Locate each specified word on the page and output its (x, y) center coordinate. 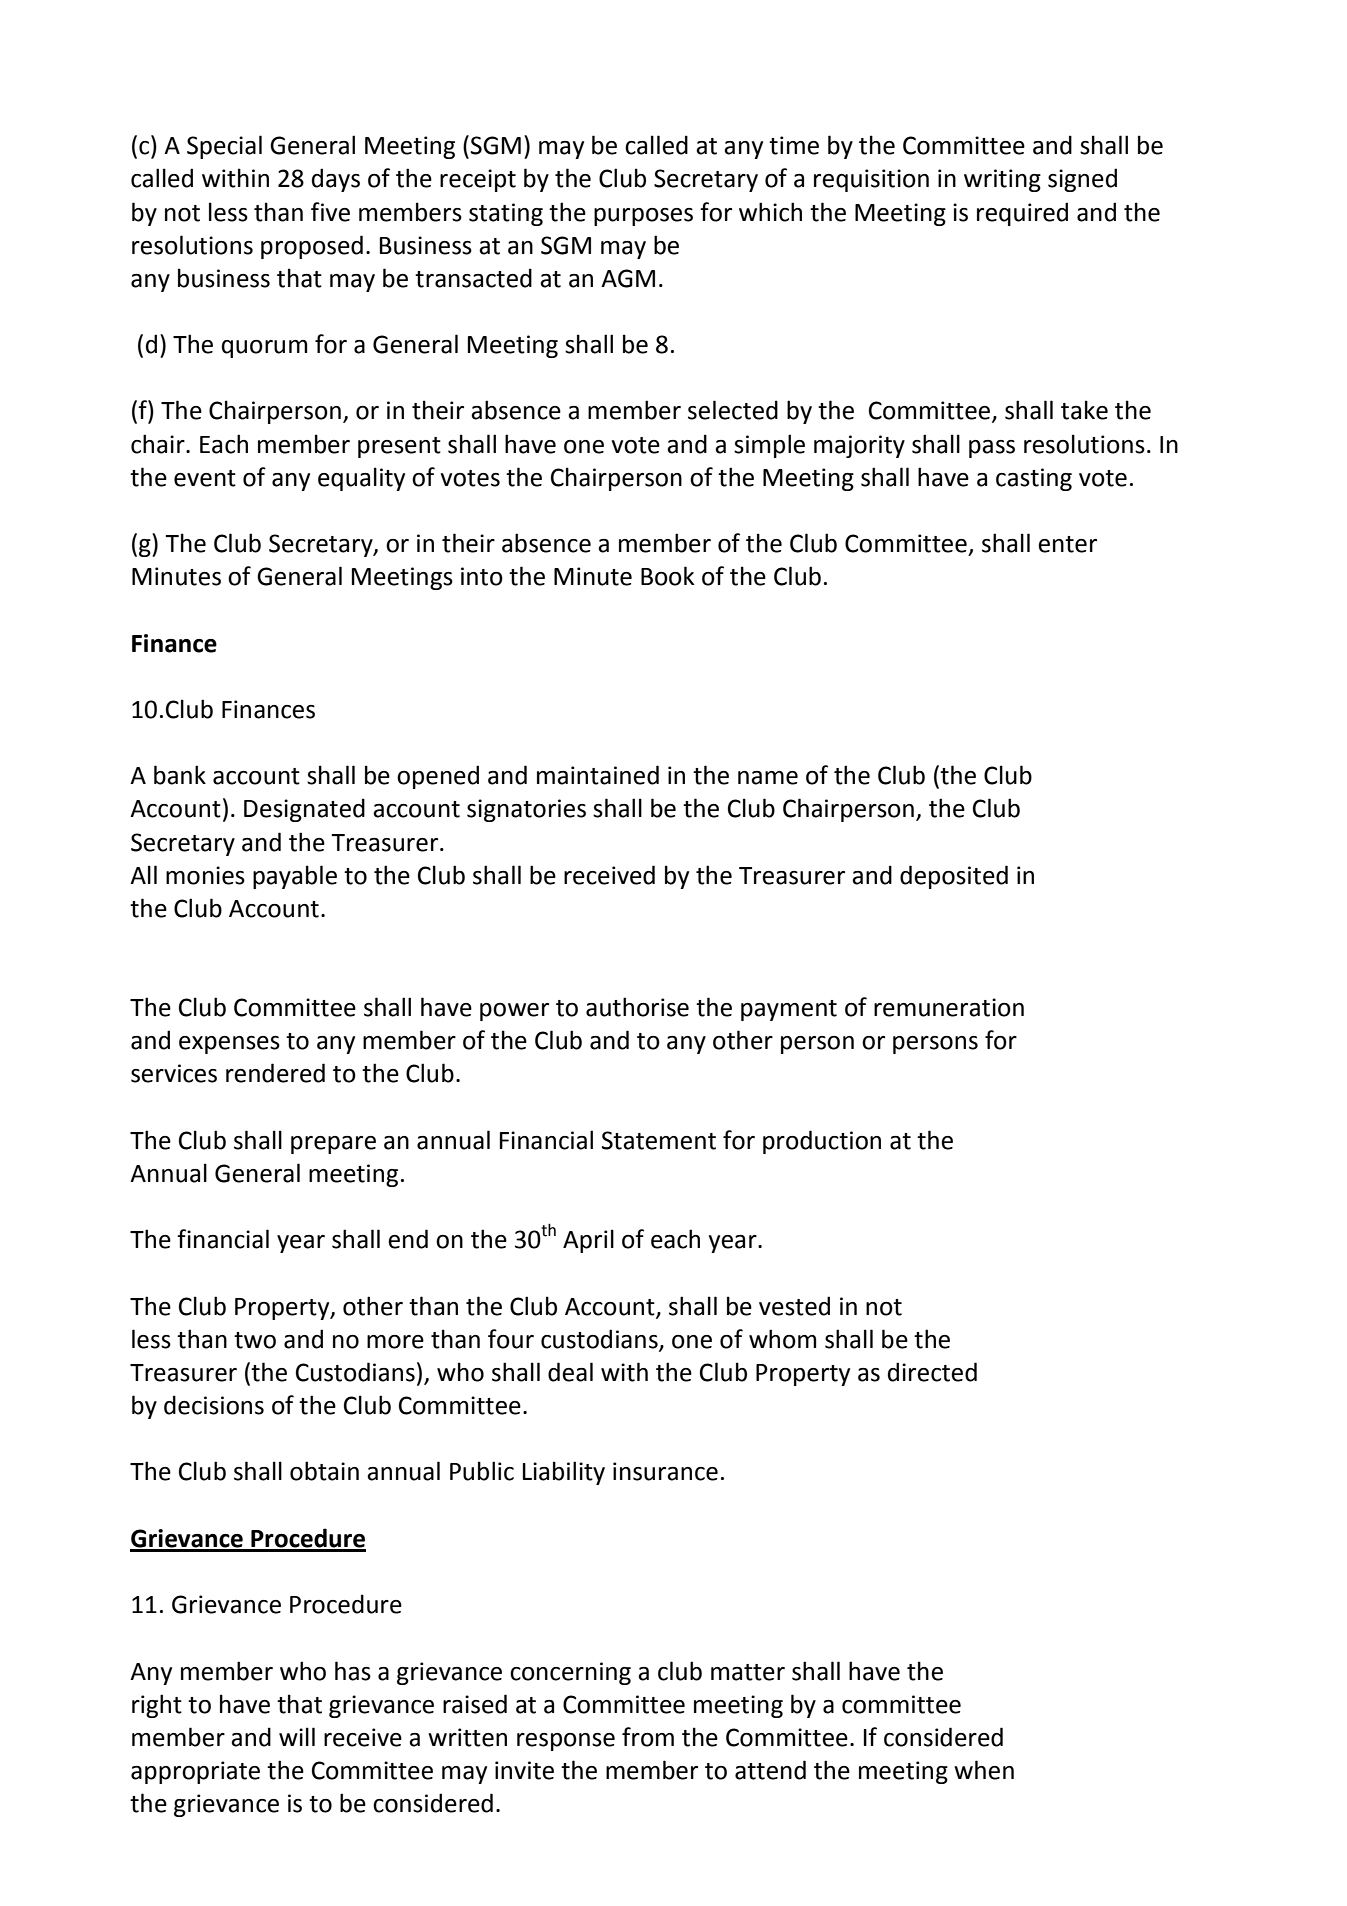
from (648, 1737)
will (297, 1736)
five (330, 212)
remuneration (949, 1007)
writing (1002, 180)
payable (295, 877)
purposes (643, 217)
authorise (637, 1007)
